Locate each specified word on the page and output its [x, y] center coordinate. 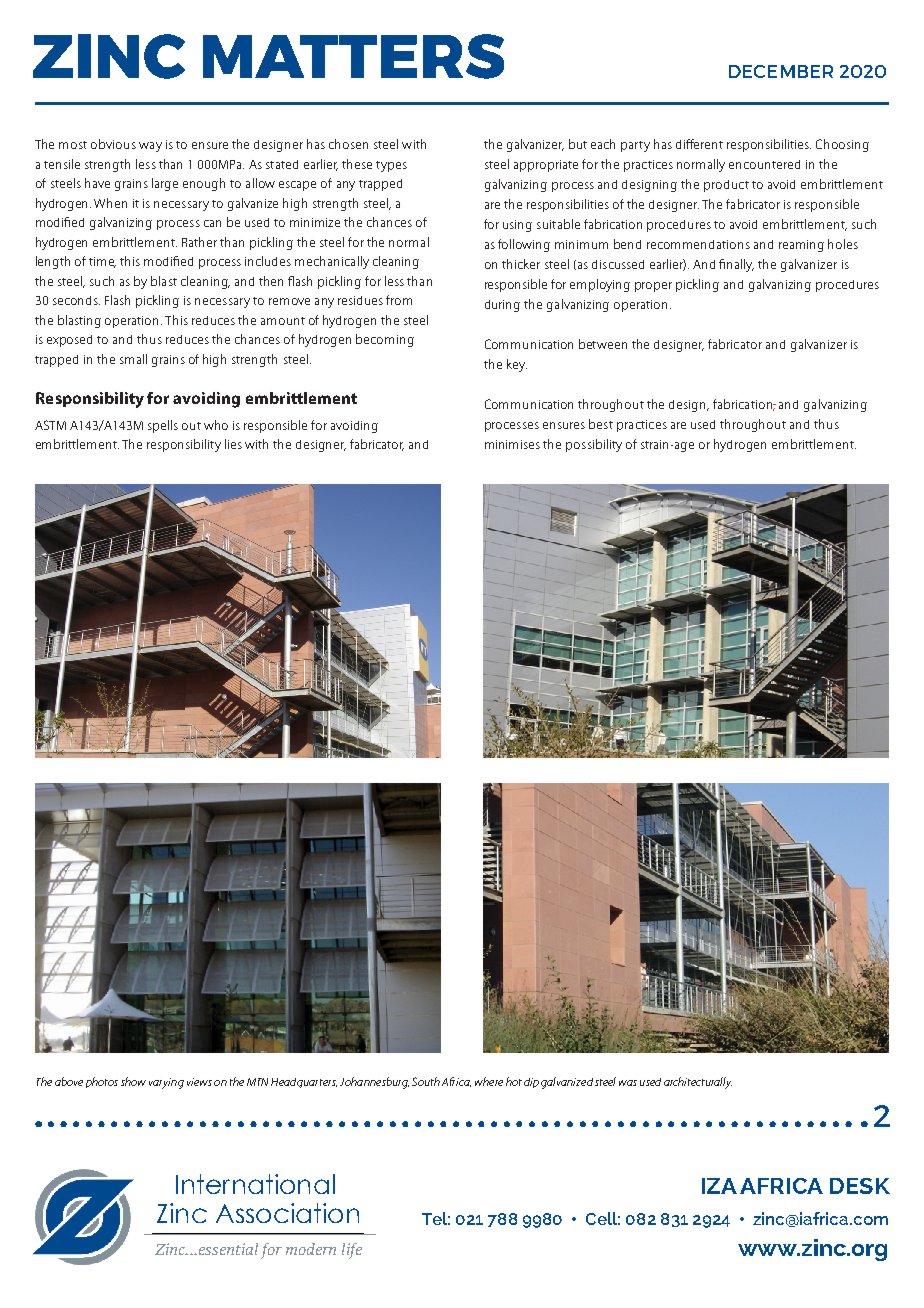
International [255, 1184]
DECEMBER [781, 71]
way [150, 147]
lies [233, 444]
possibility [594, 445]
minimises [512, 444]
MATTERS [353, 56]
